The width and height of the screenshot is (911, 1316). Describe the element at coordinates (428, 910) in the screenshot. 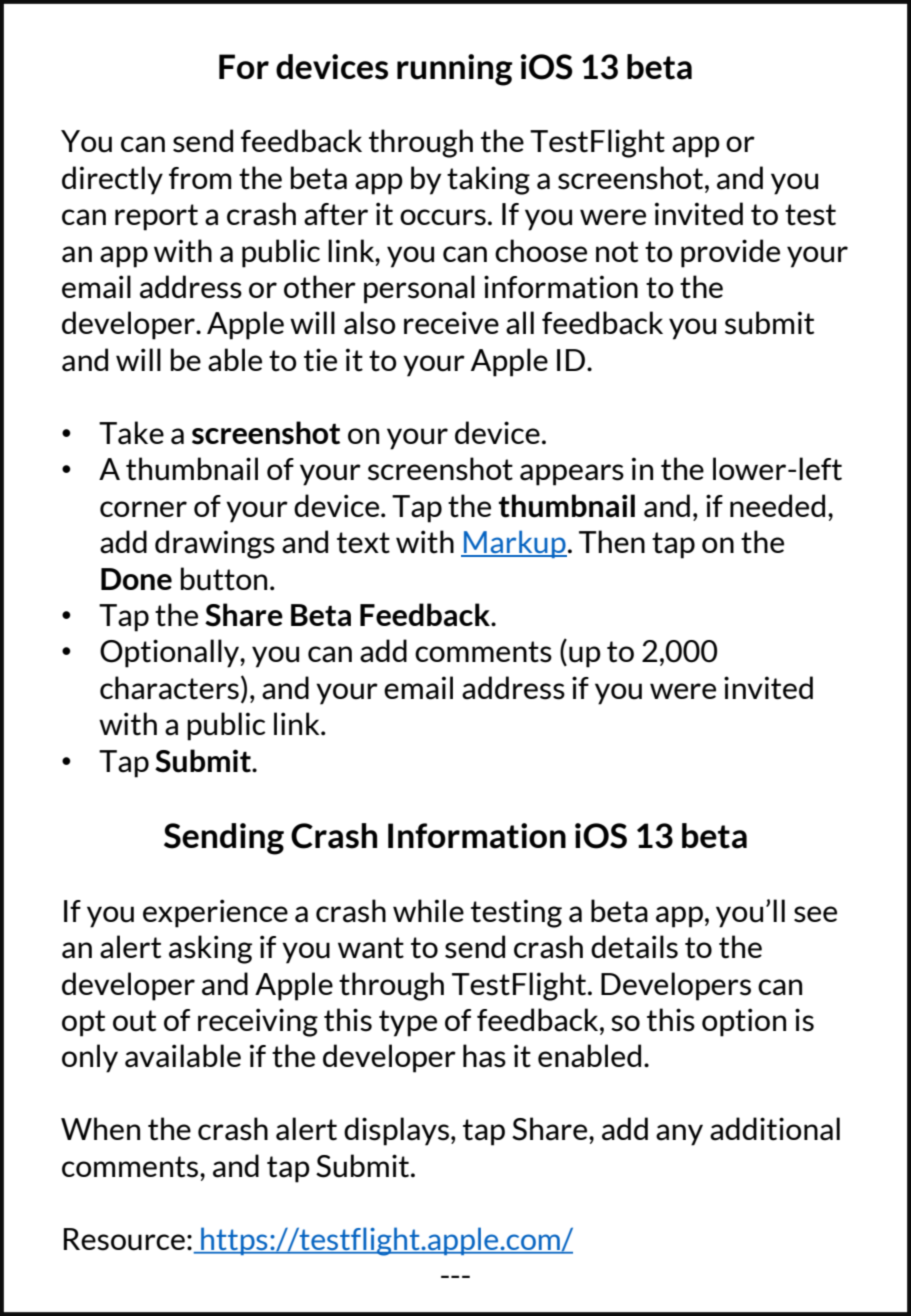

I see `while` at that location.
